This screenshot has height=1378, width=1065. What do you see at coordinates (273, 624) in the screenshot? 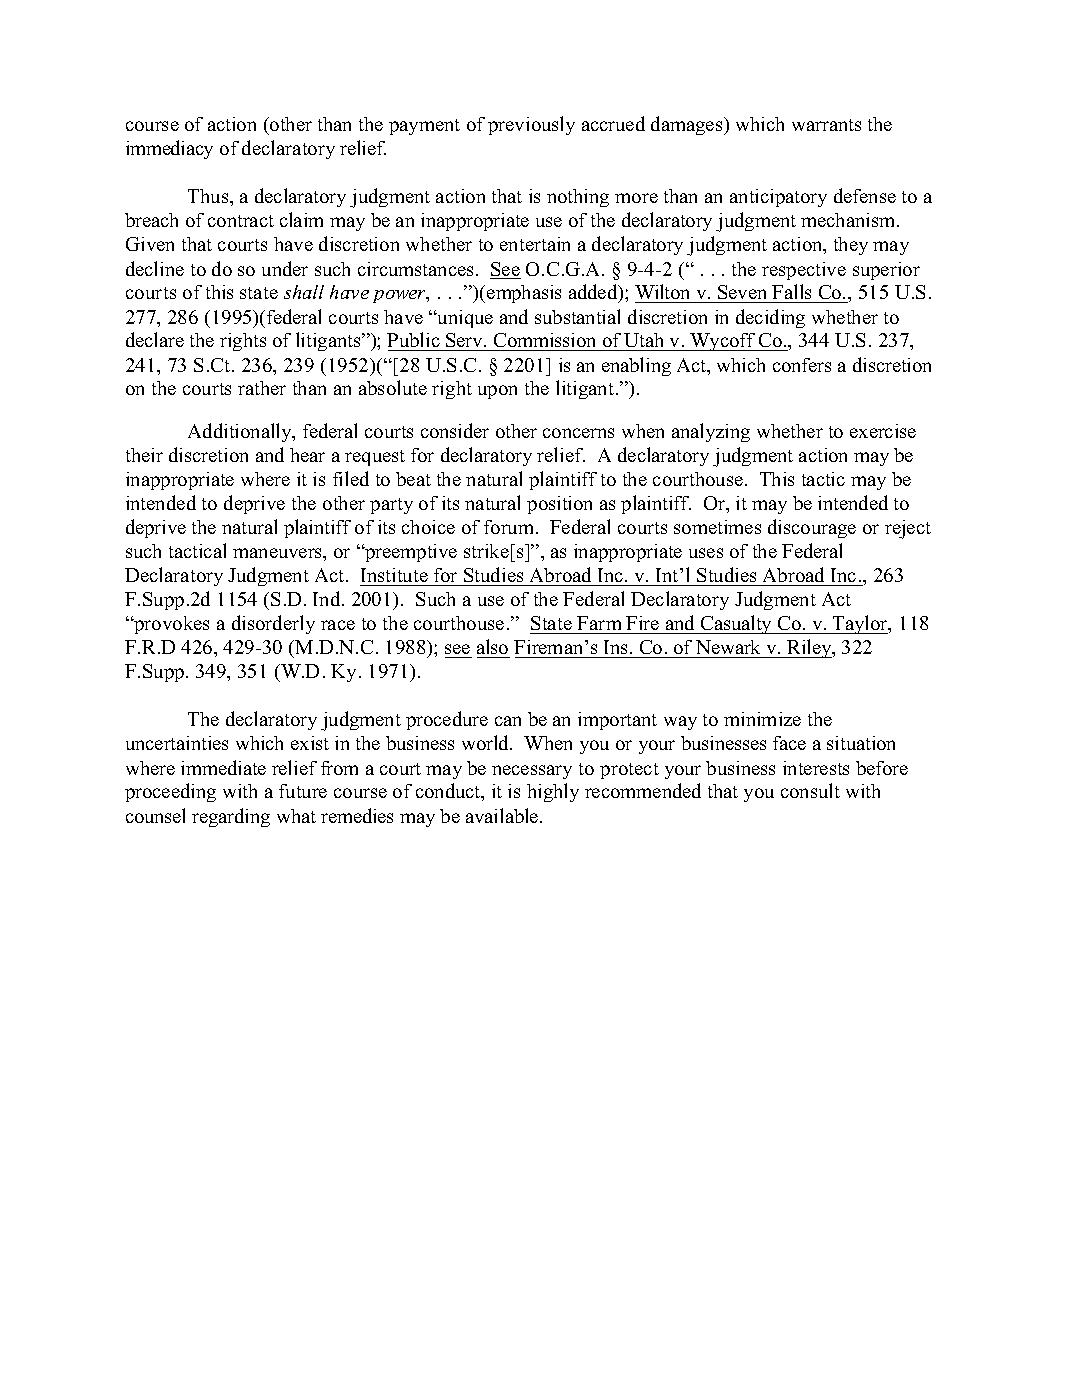
I see `disorderly` at bounding box center [273, 624].
